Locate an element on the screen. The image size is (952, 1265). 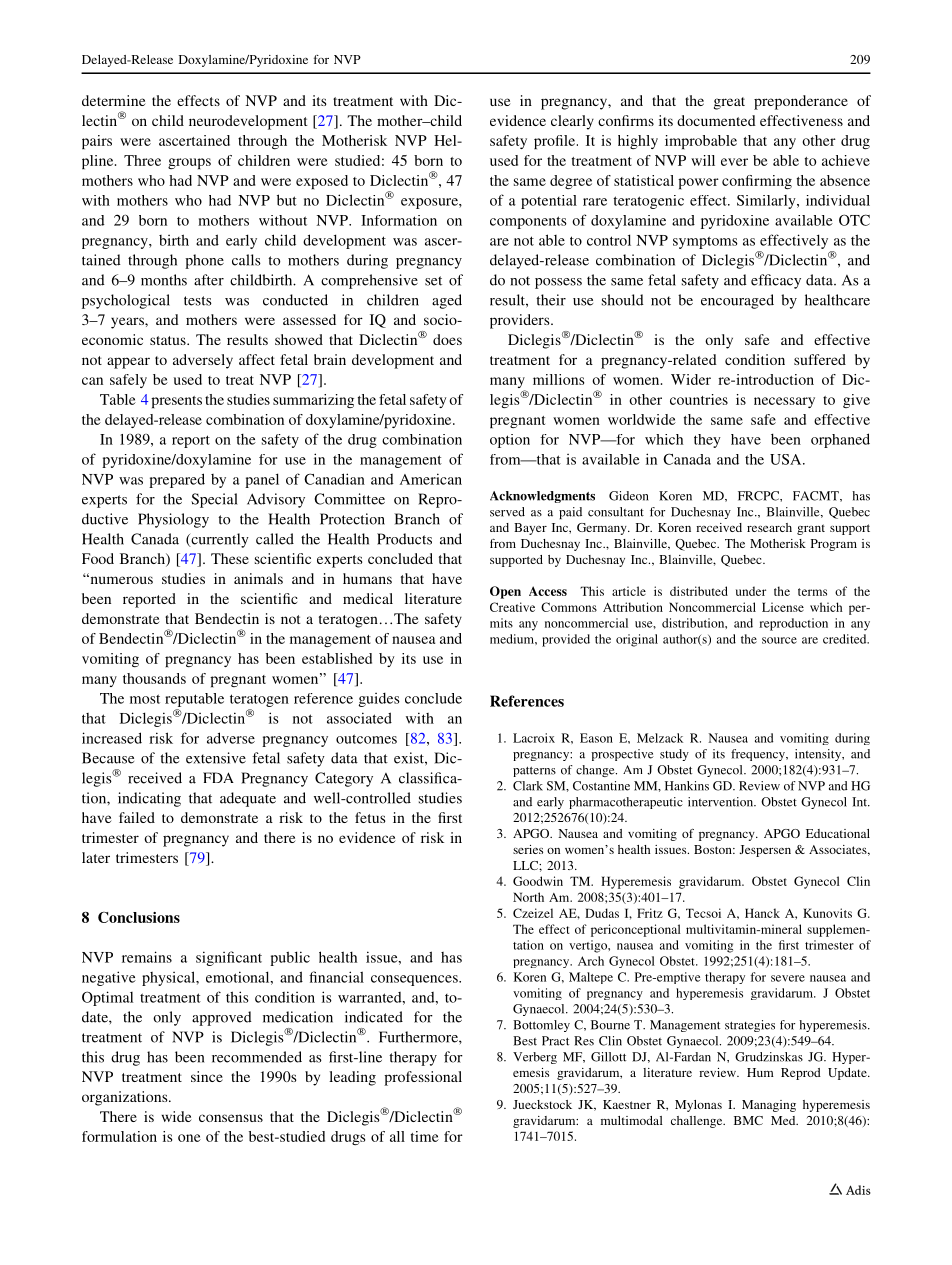
profile is located at coordinates (554, 142).
